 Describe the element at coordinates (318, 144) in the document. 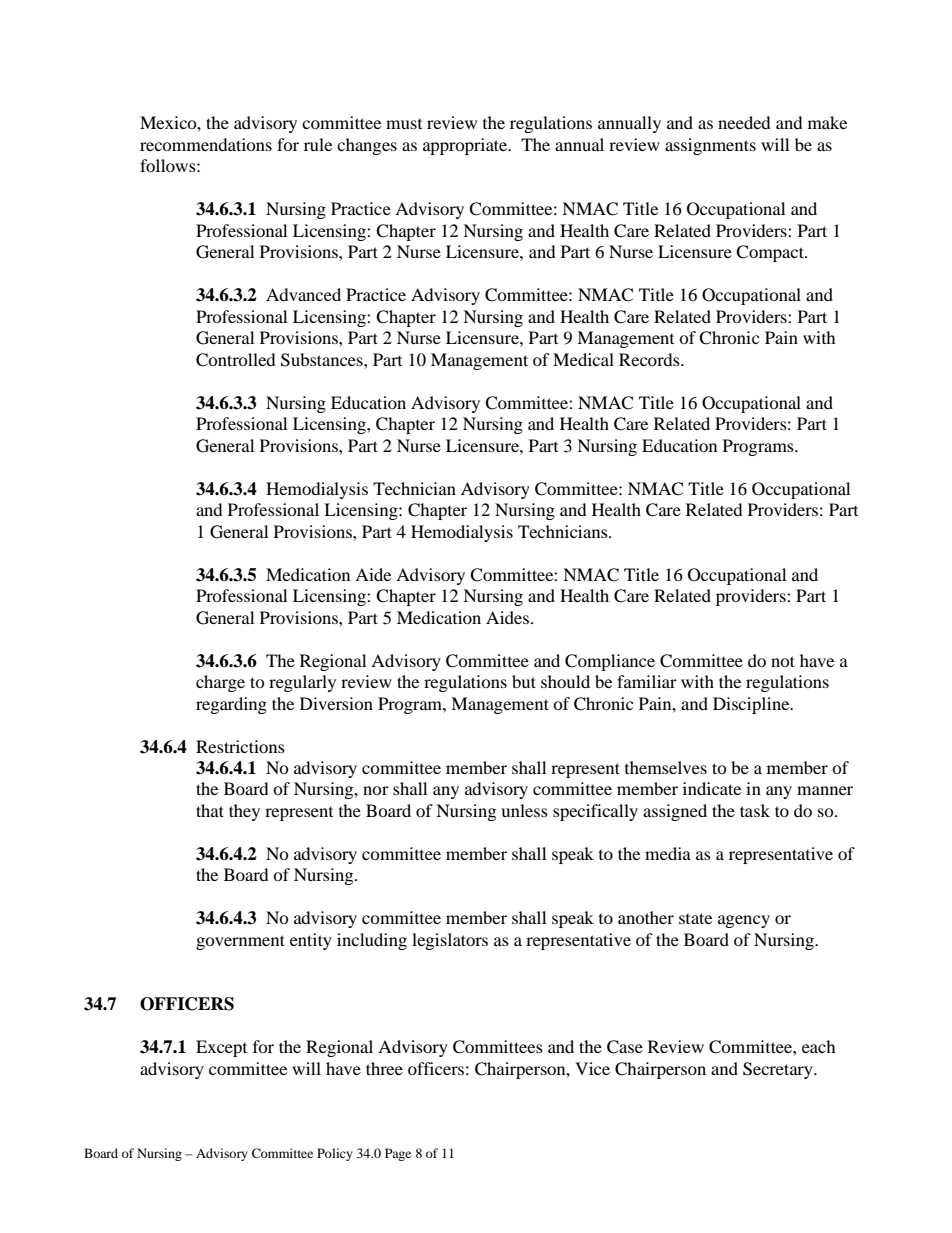

I see `rule` at that location.
